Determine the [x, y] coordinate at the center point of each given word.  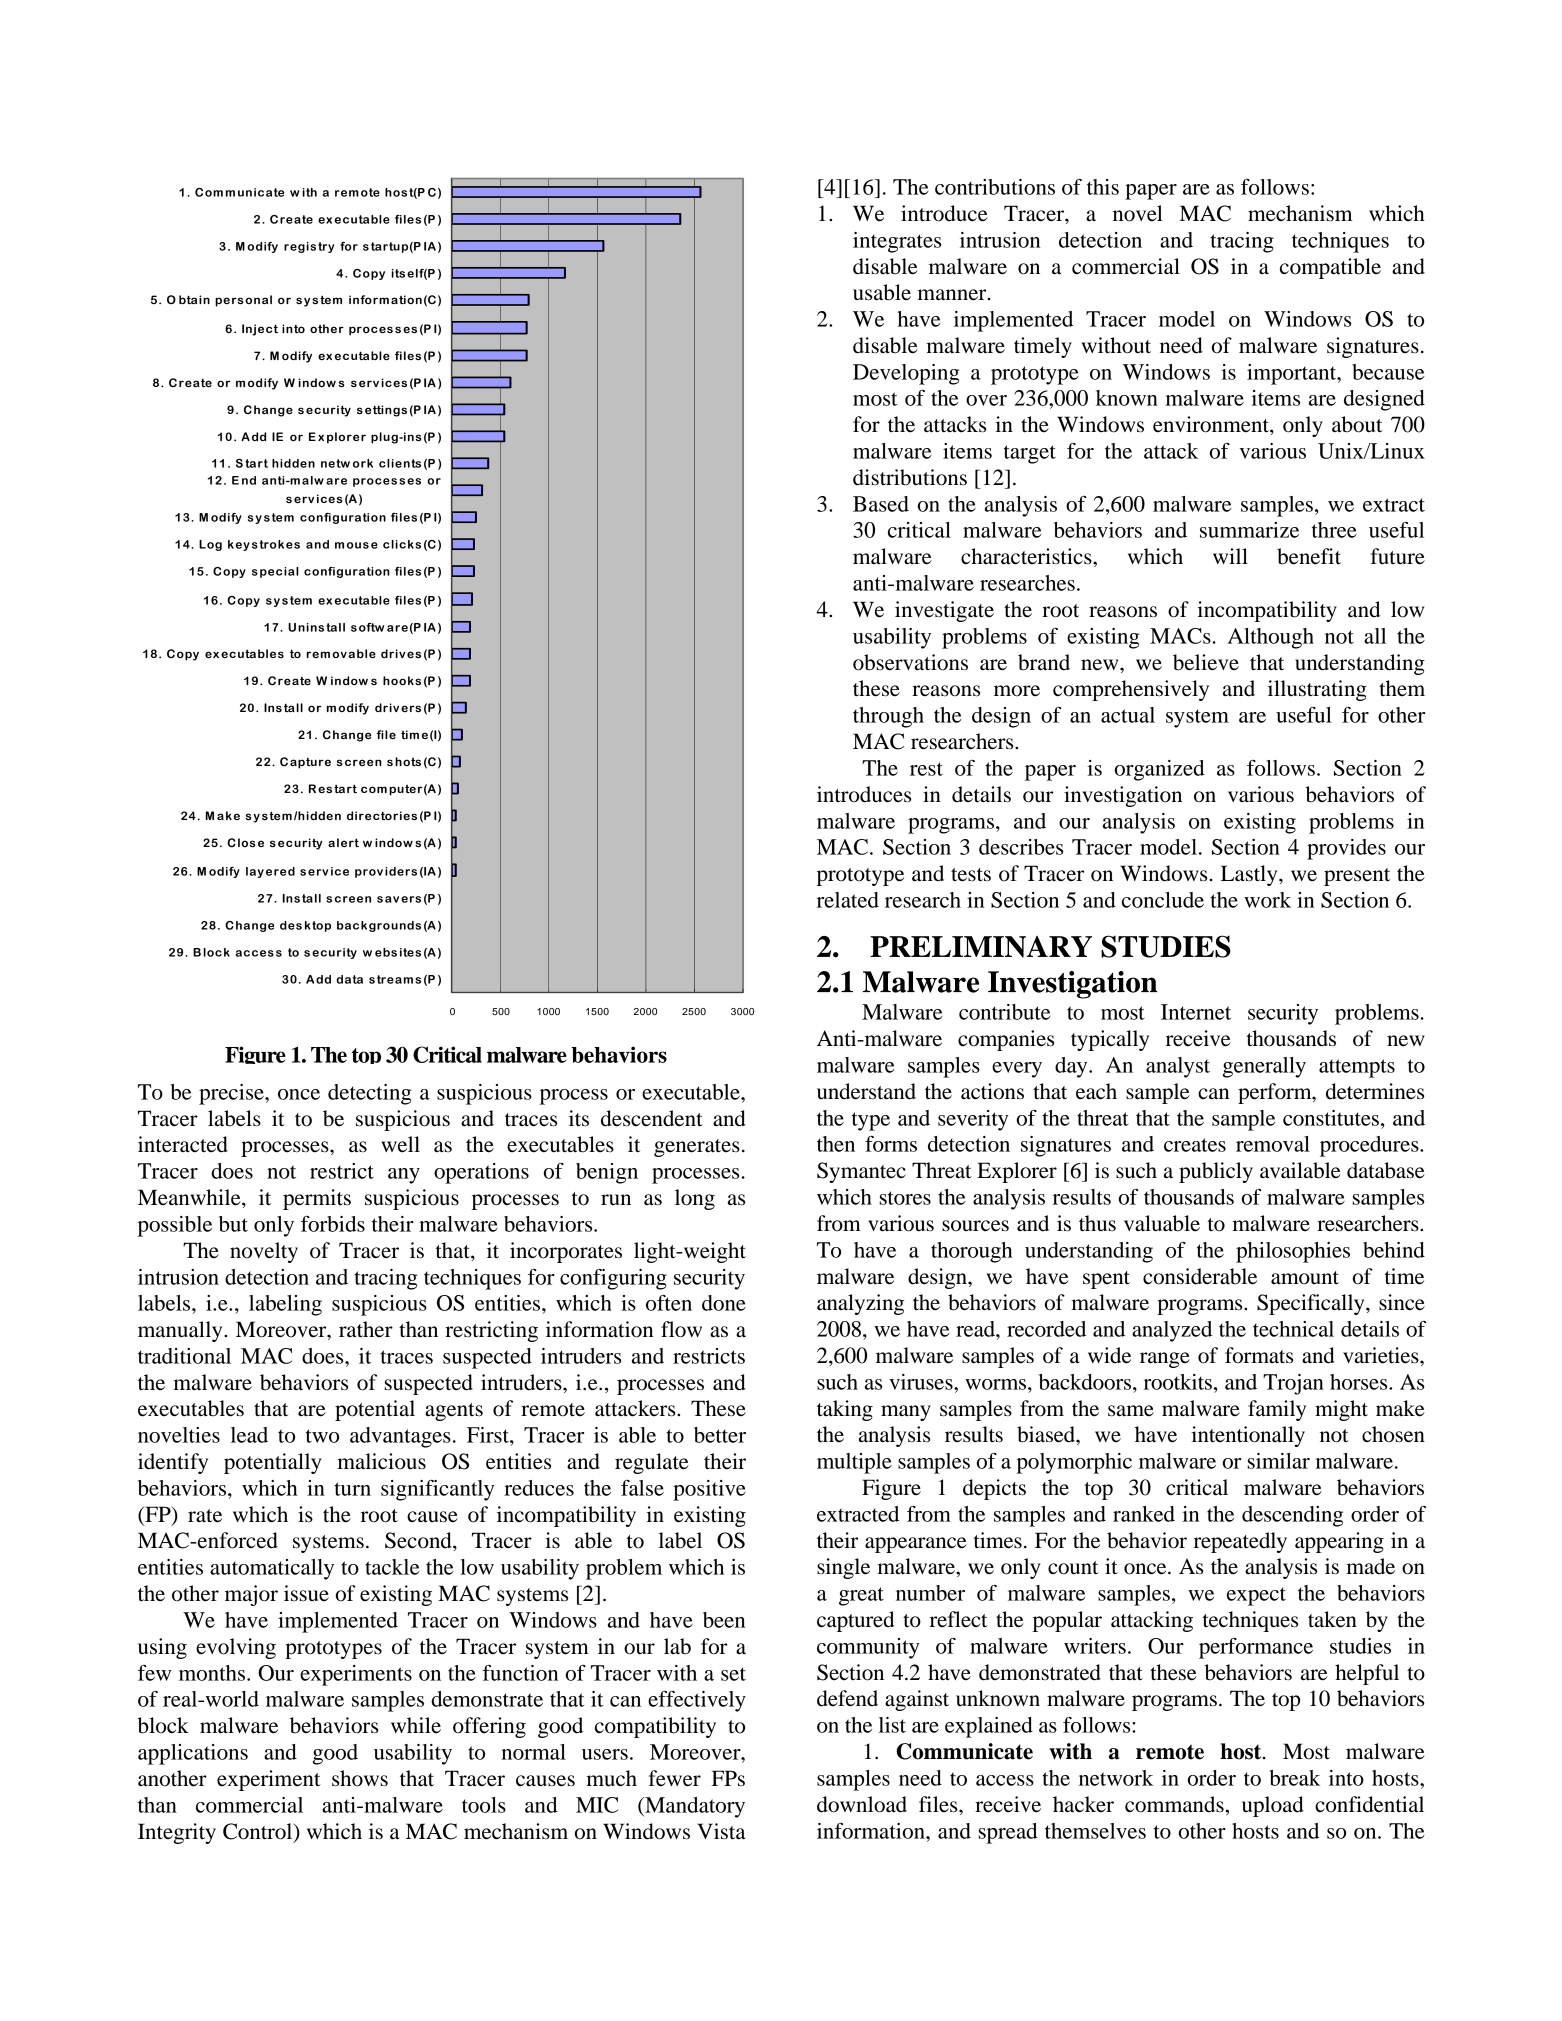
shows [360, 1778]
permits [317, 1199]
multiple [854, 1463]
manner [953, 295]
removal [1273, 1144]
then [836, 1144]
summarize [1249, 530]
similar [1279, 1461]
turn [352, 1489]
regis [300, 247]
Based [881, 504]
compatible [1330, 268]
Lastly [1250, 875]
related [848, 900]
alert [343, 842]
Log [210, 545]
